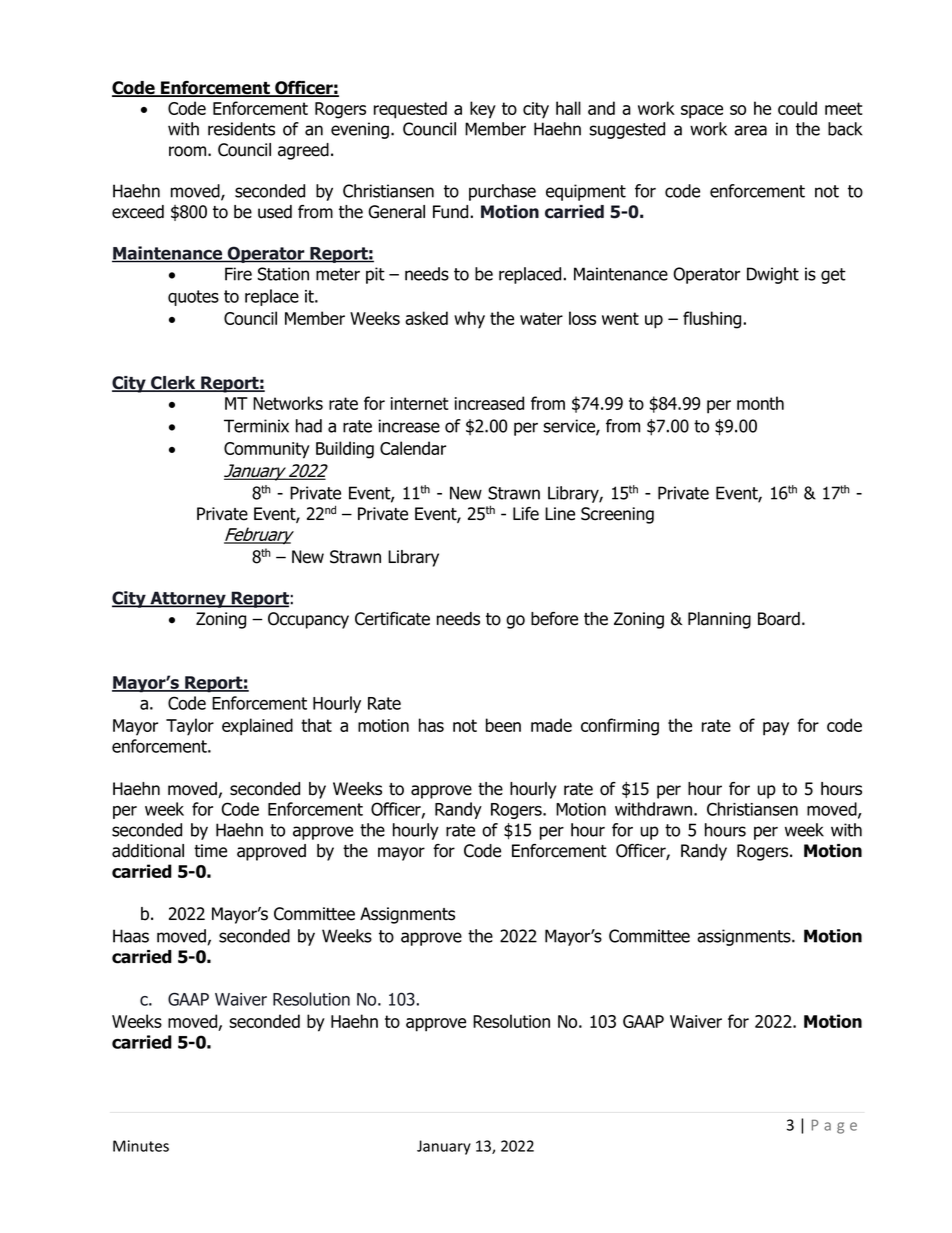  Describe the element at coordinates (750, 130) in the document. I see `area` at that location.
